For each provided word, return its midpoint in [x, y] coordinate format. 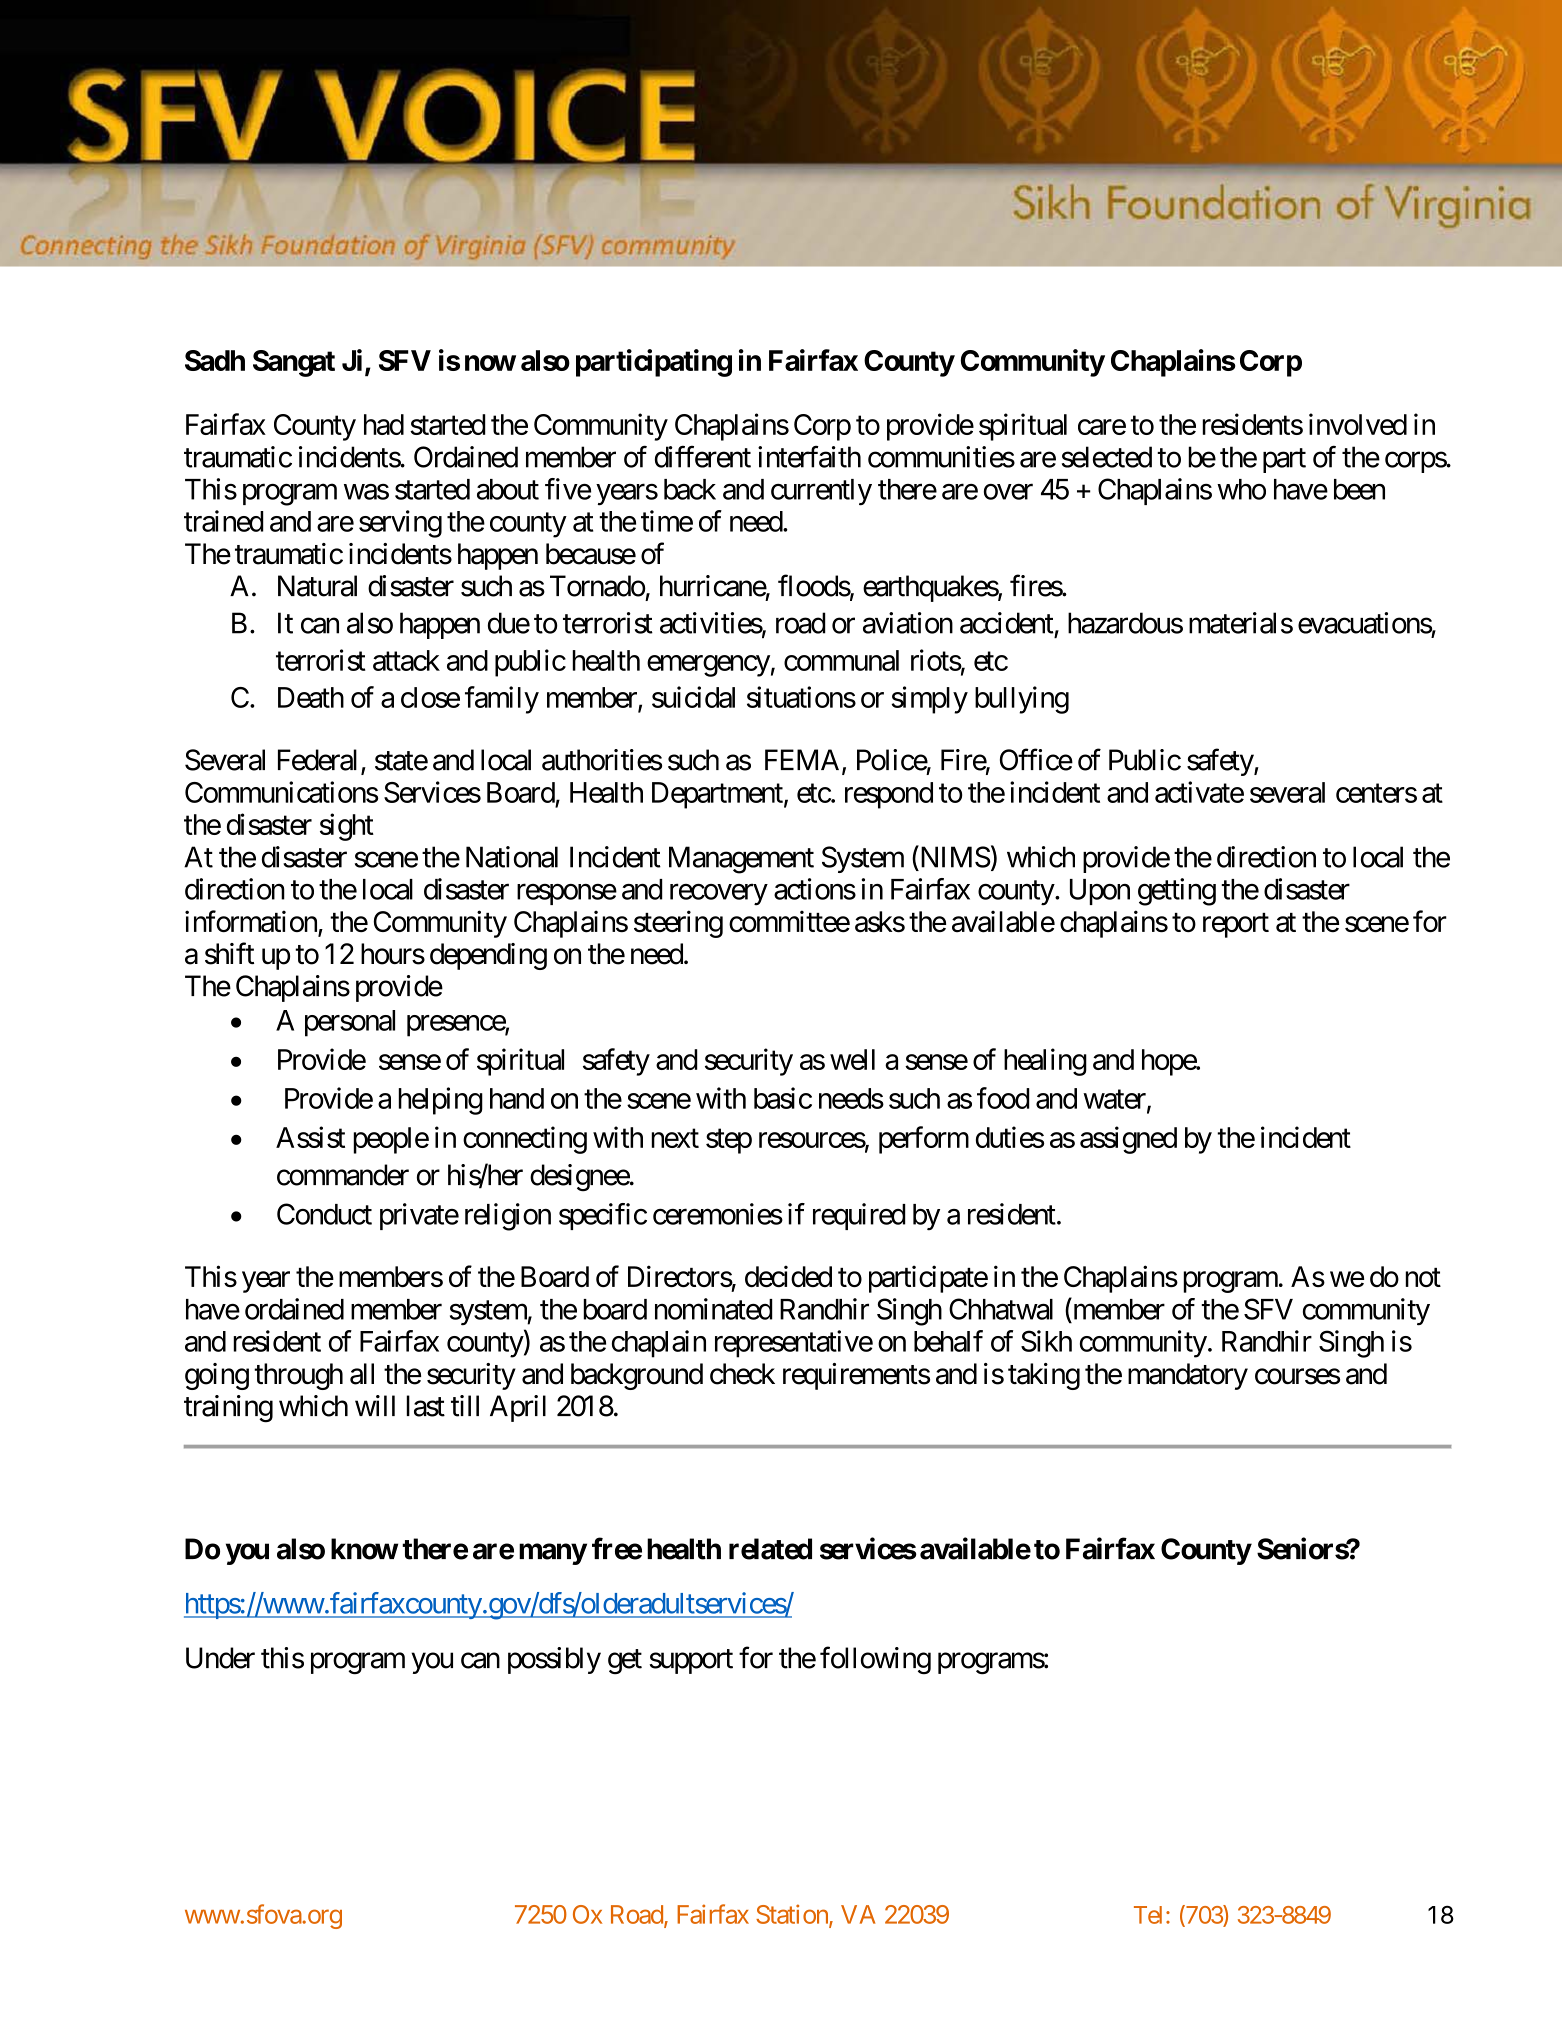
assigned [1128, 1140]
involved [1358, 424]
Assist [310, 1137]
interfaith [809, 456]
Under [220, 1658]
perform [924, 1140]
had [384, 424]
